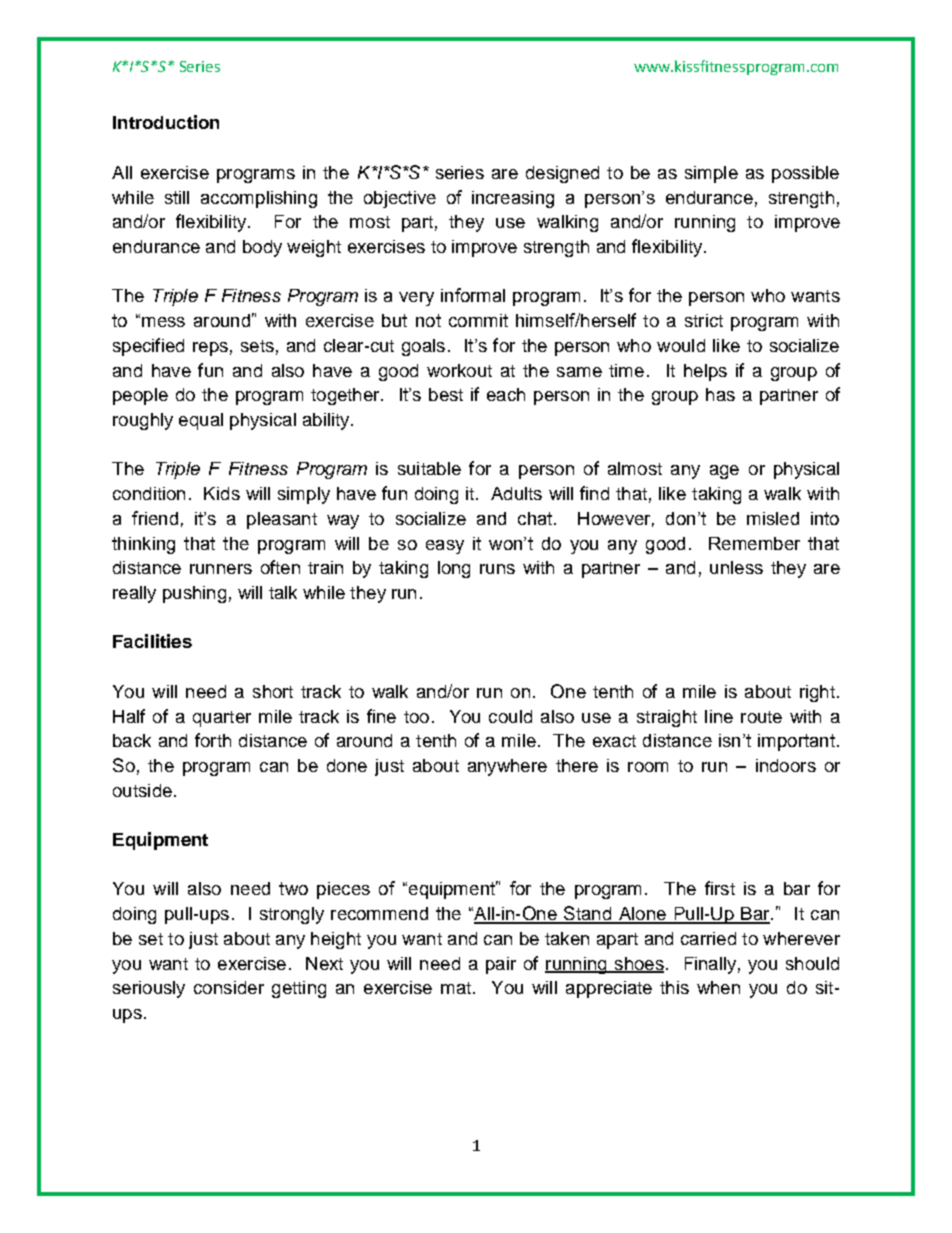  What do you see at coordinates (711, 174) in the screenshot?
I see `simple` at bounding box center [711, 174].
